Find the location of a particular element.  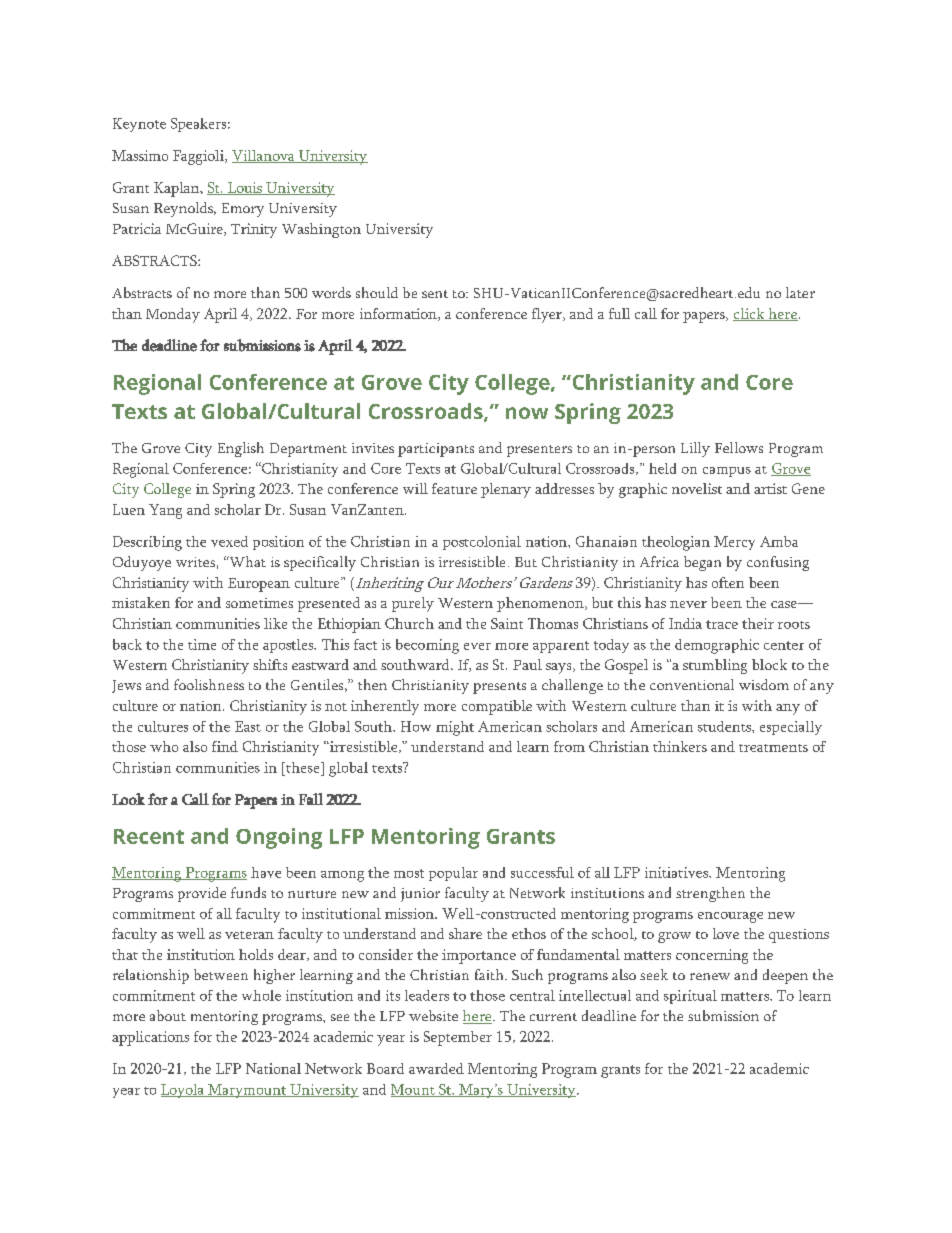

awarded is located at coordinates (436, 1068).
